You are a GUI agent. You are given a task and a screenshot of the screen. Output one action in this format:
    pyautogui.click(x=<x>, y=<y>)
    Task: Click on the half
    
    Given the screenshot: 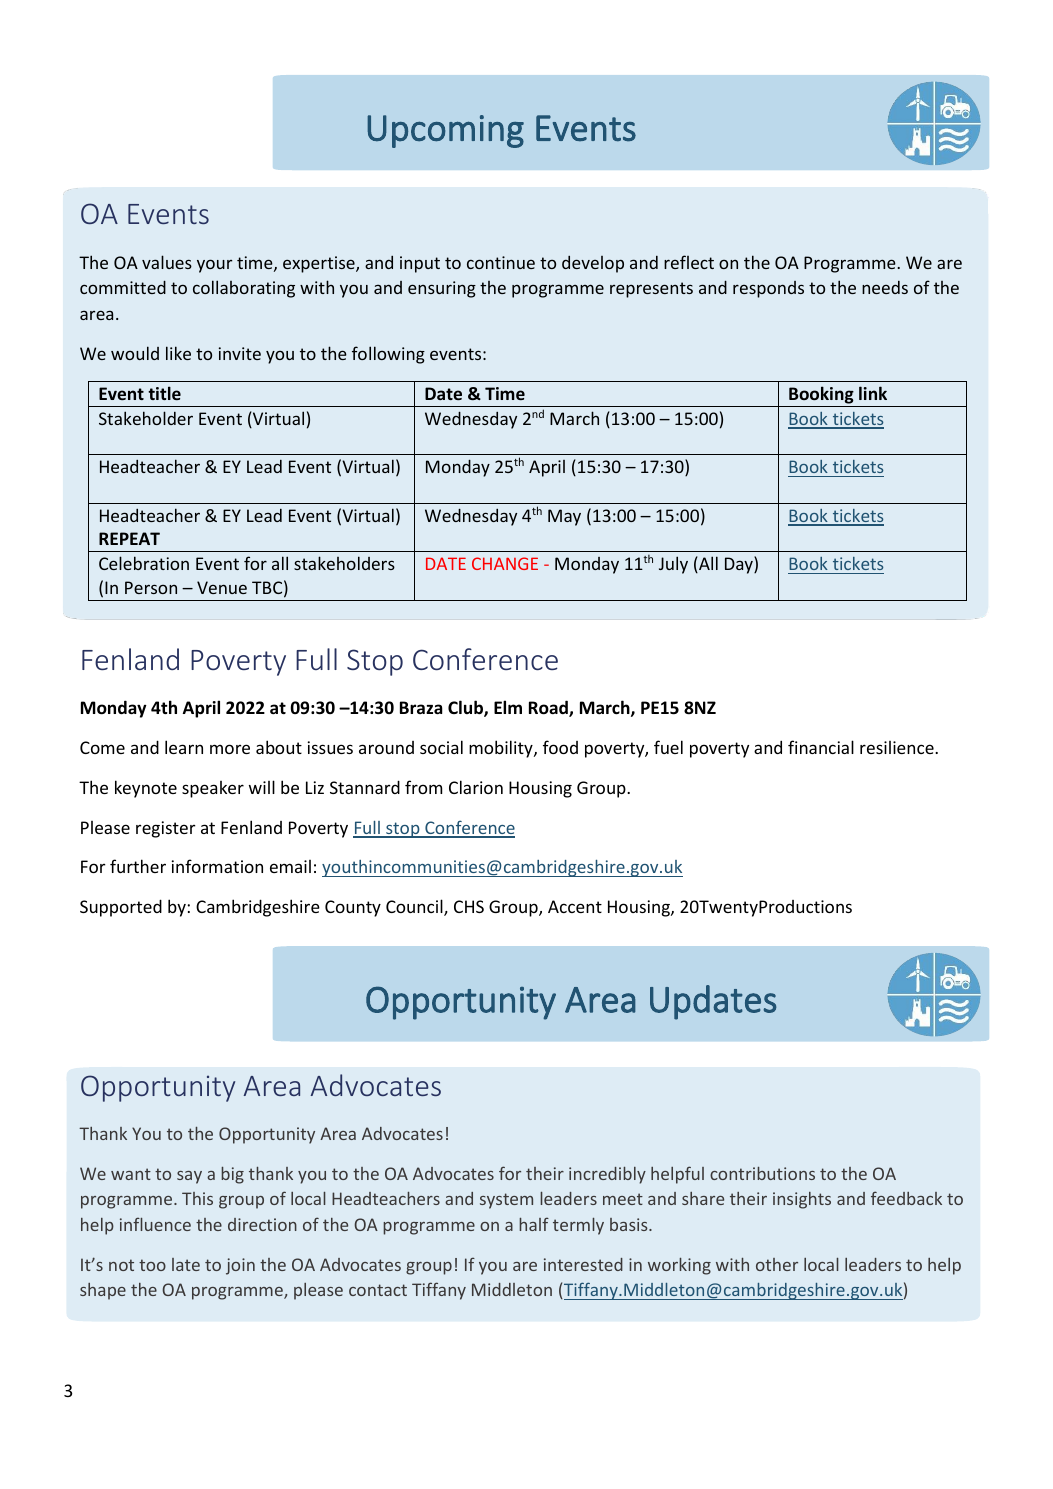 What is the action you would take?
    pyautogui.click(x=534, y=1224)
